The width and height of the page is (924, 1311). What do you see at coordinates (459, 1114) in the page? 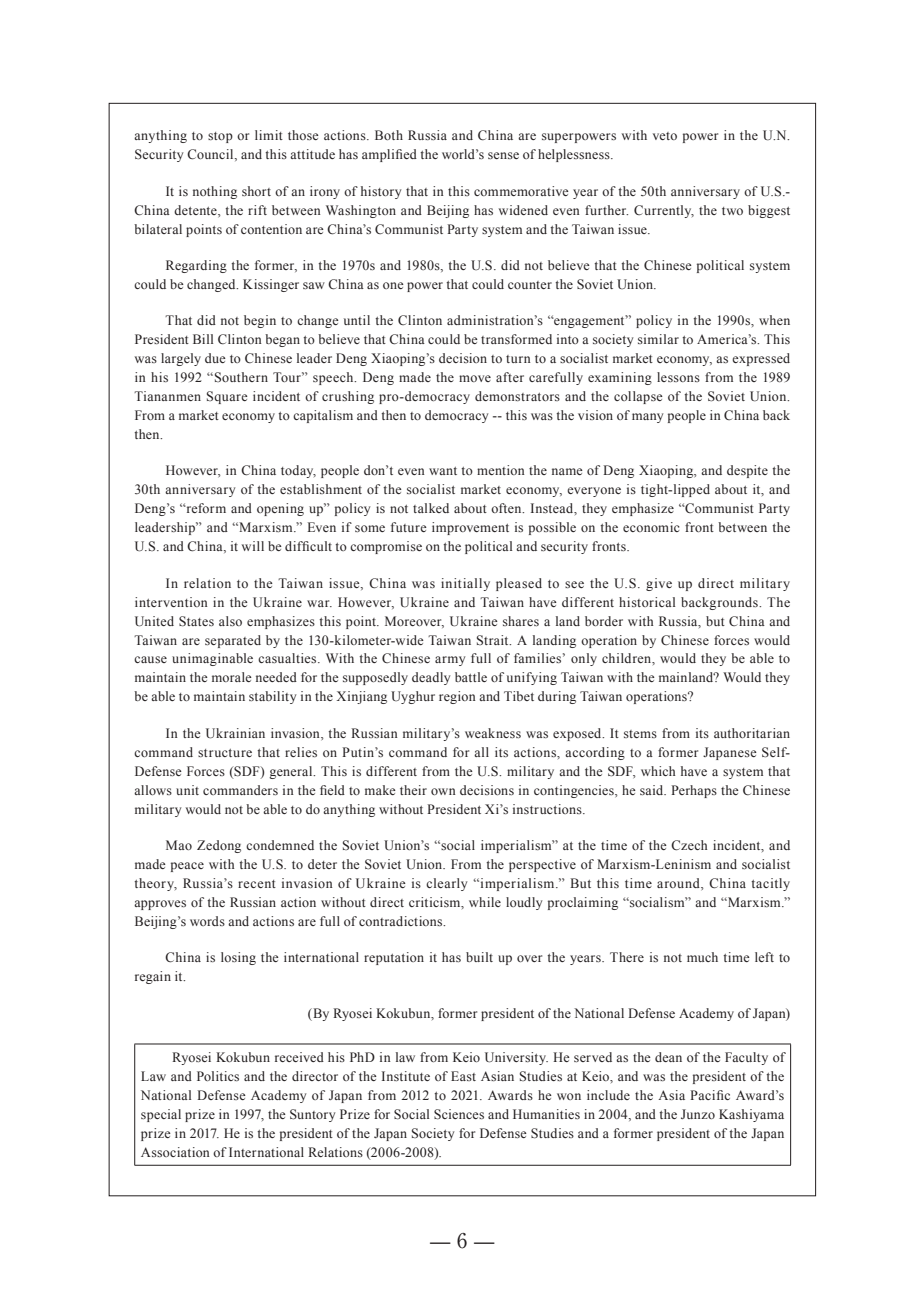
I see `Sciences` at bounding box center [459, 1114].
